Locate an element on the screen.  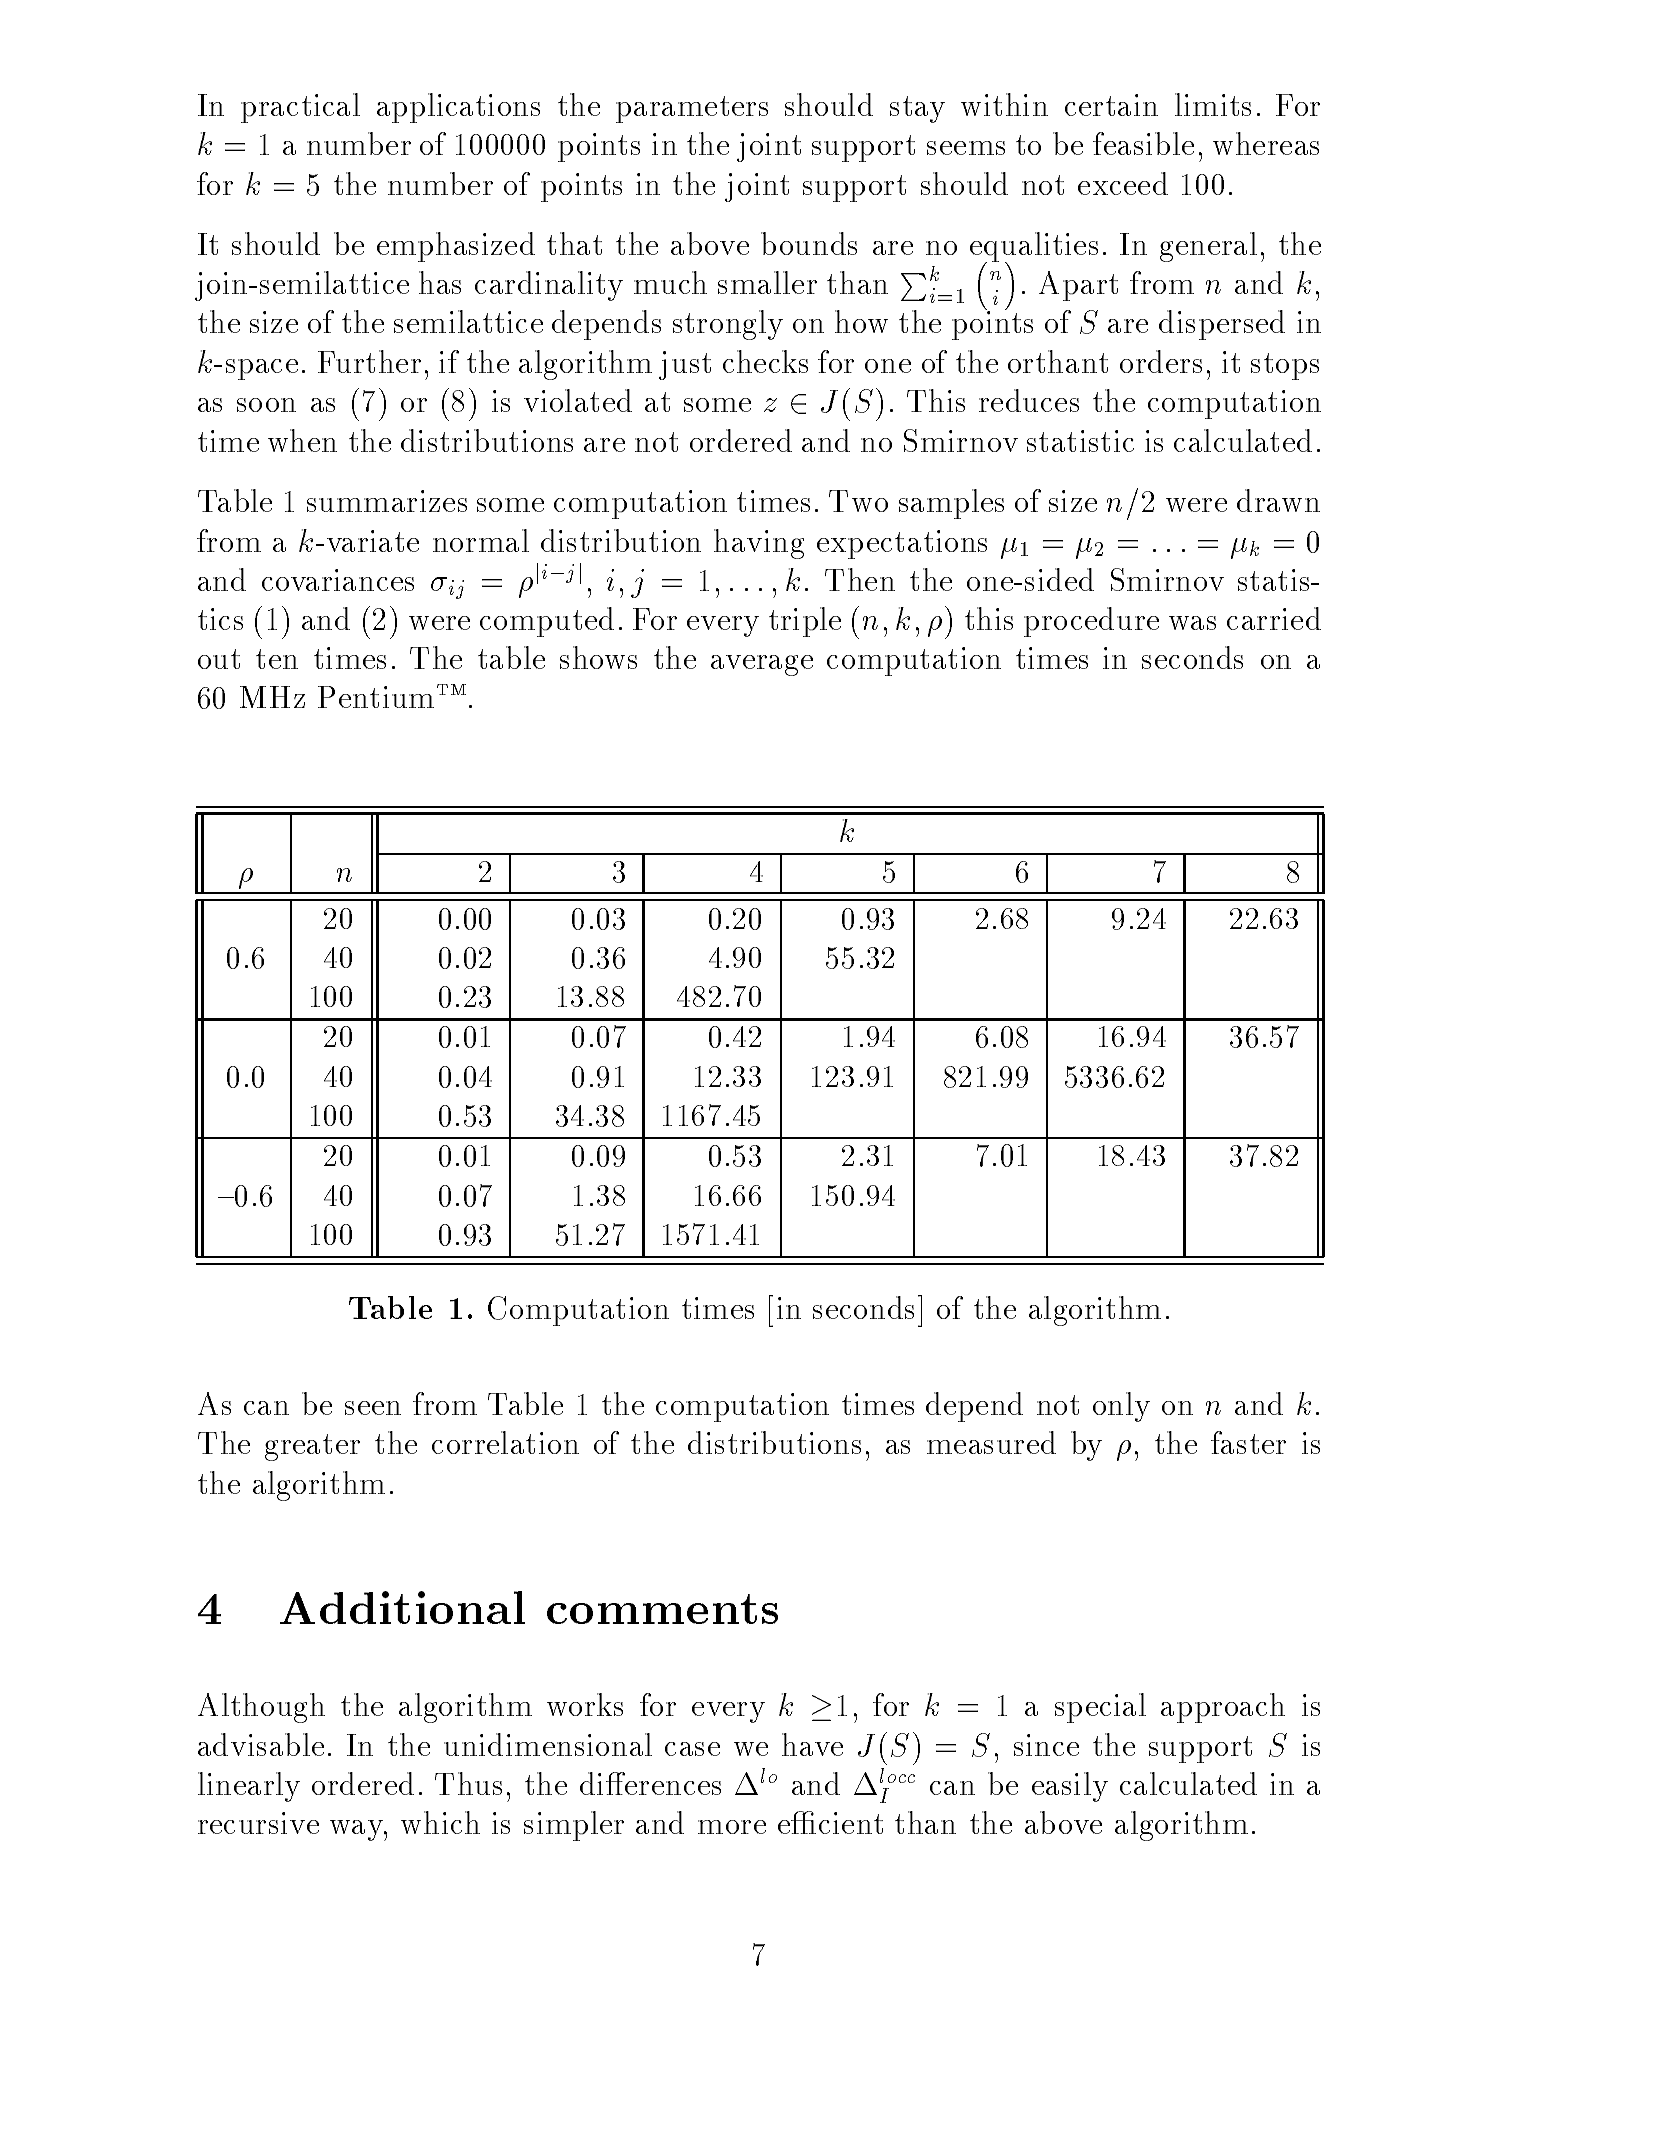
feasible is located at coordinates (1143, 143).
